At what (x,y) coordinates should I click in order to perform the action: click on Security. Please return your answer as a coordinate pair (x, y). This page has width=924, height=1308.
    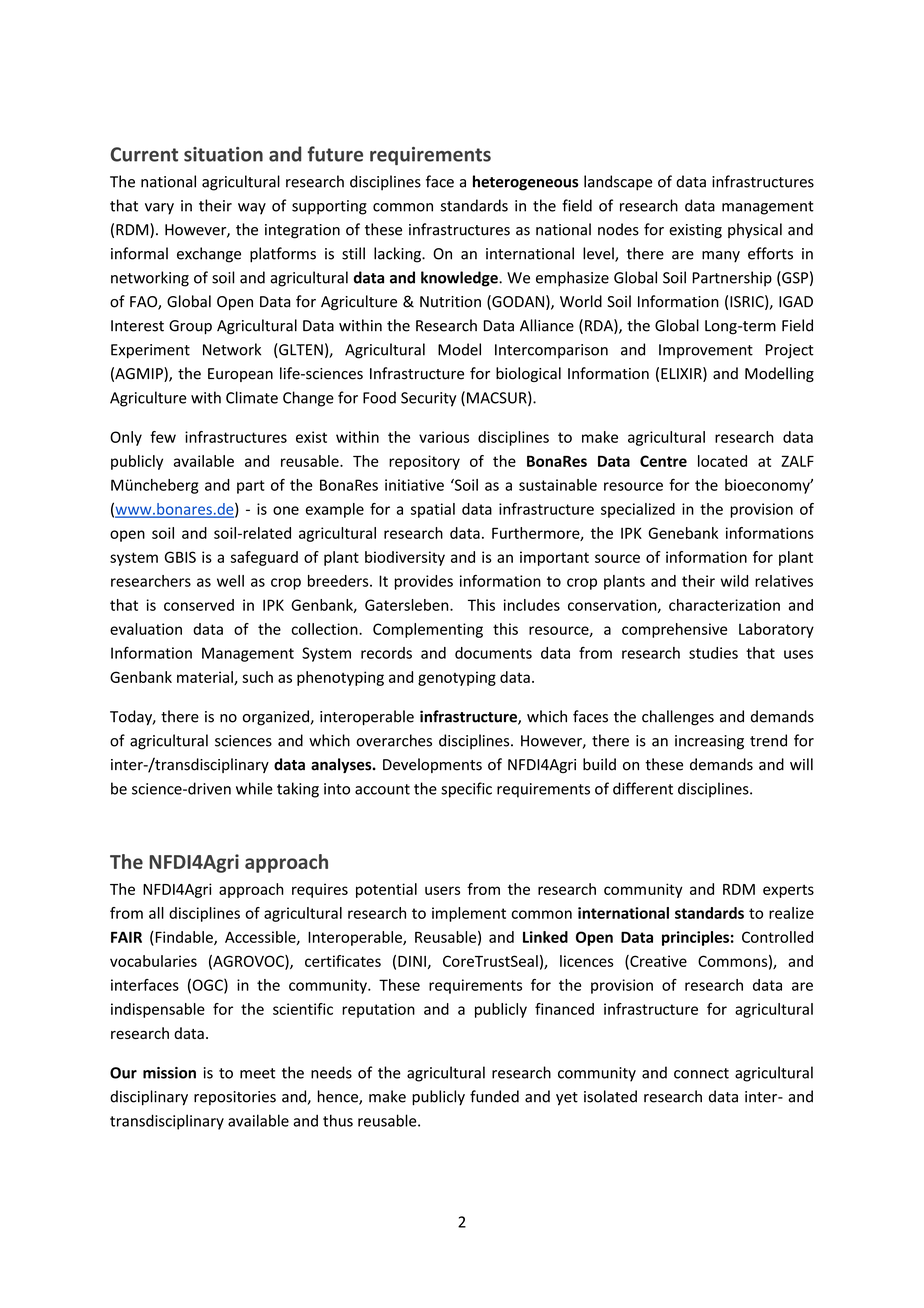
    Looking at the image, I should click on (428, 399).
